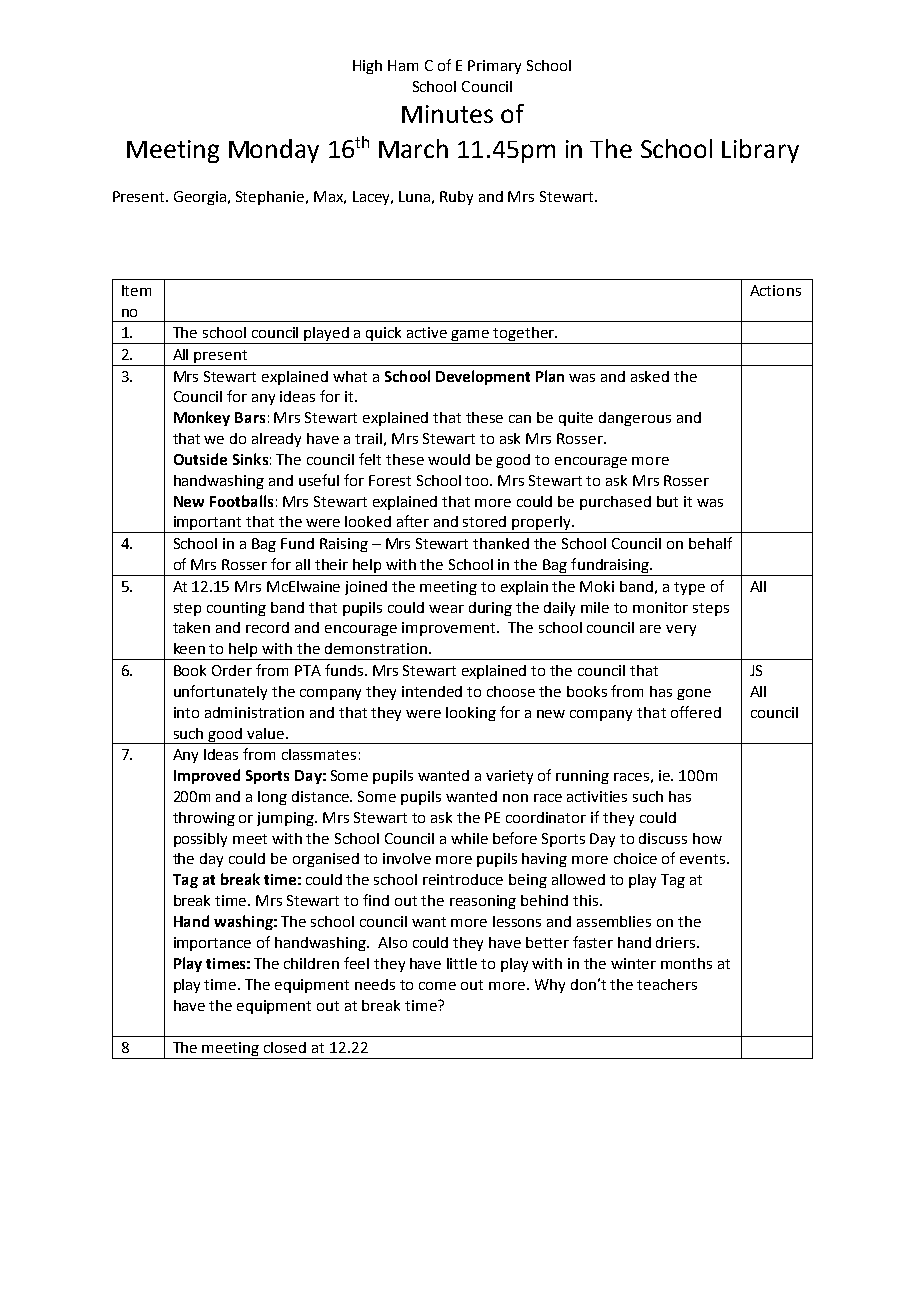 The image size is (924, 1308). Describe the element at coordinates (501, 543) in the screenshot. I see `thanked` at that location.
